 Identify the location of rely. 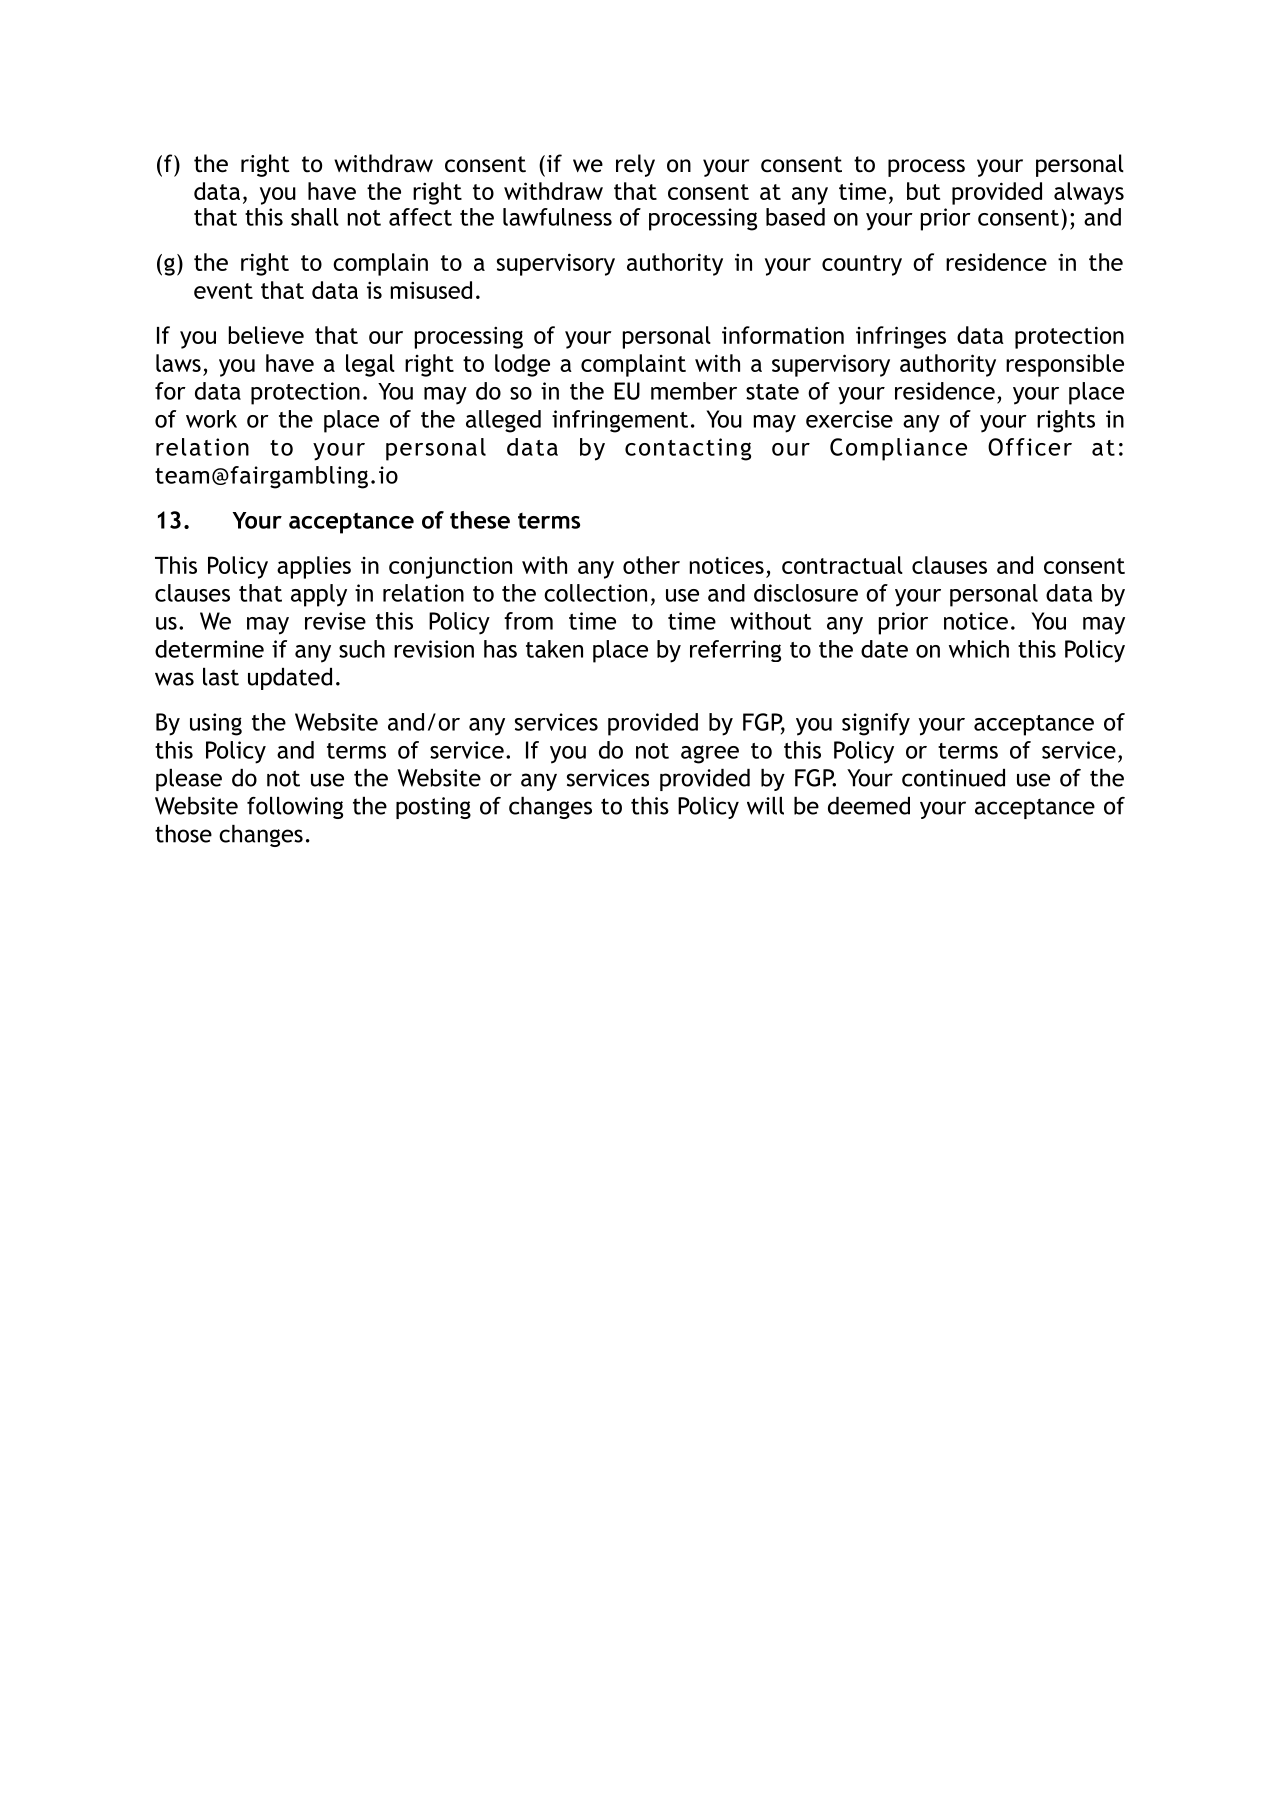
(635, 165).
